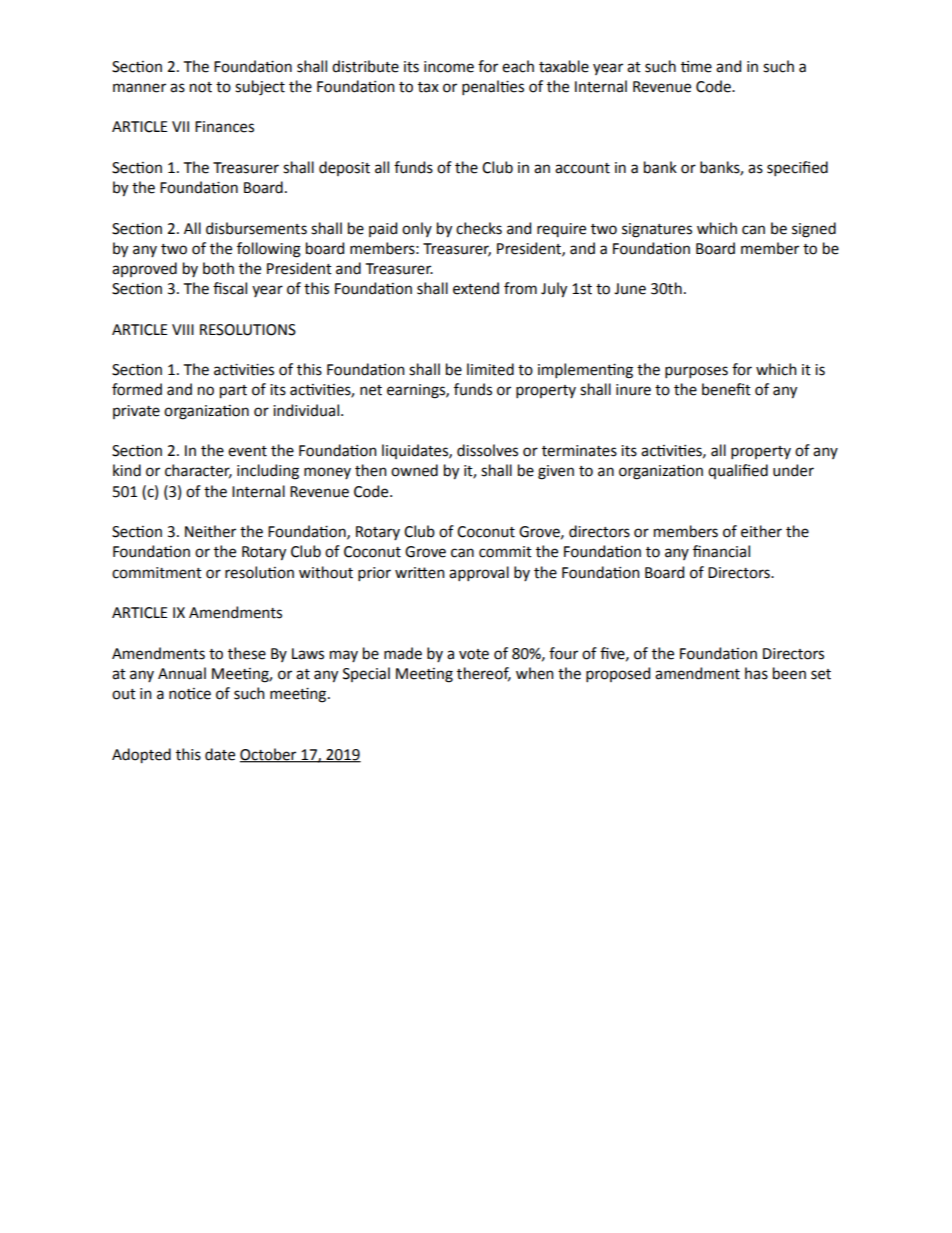  What do you see at coordinates (564, 66) in the image?
I see `taxable` at bounding box center [564, 66].
